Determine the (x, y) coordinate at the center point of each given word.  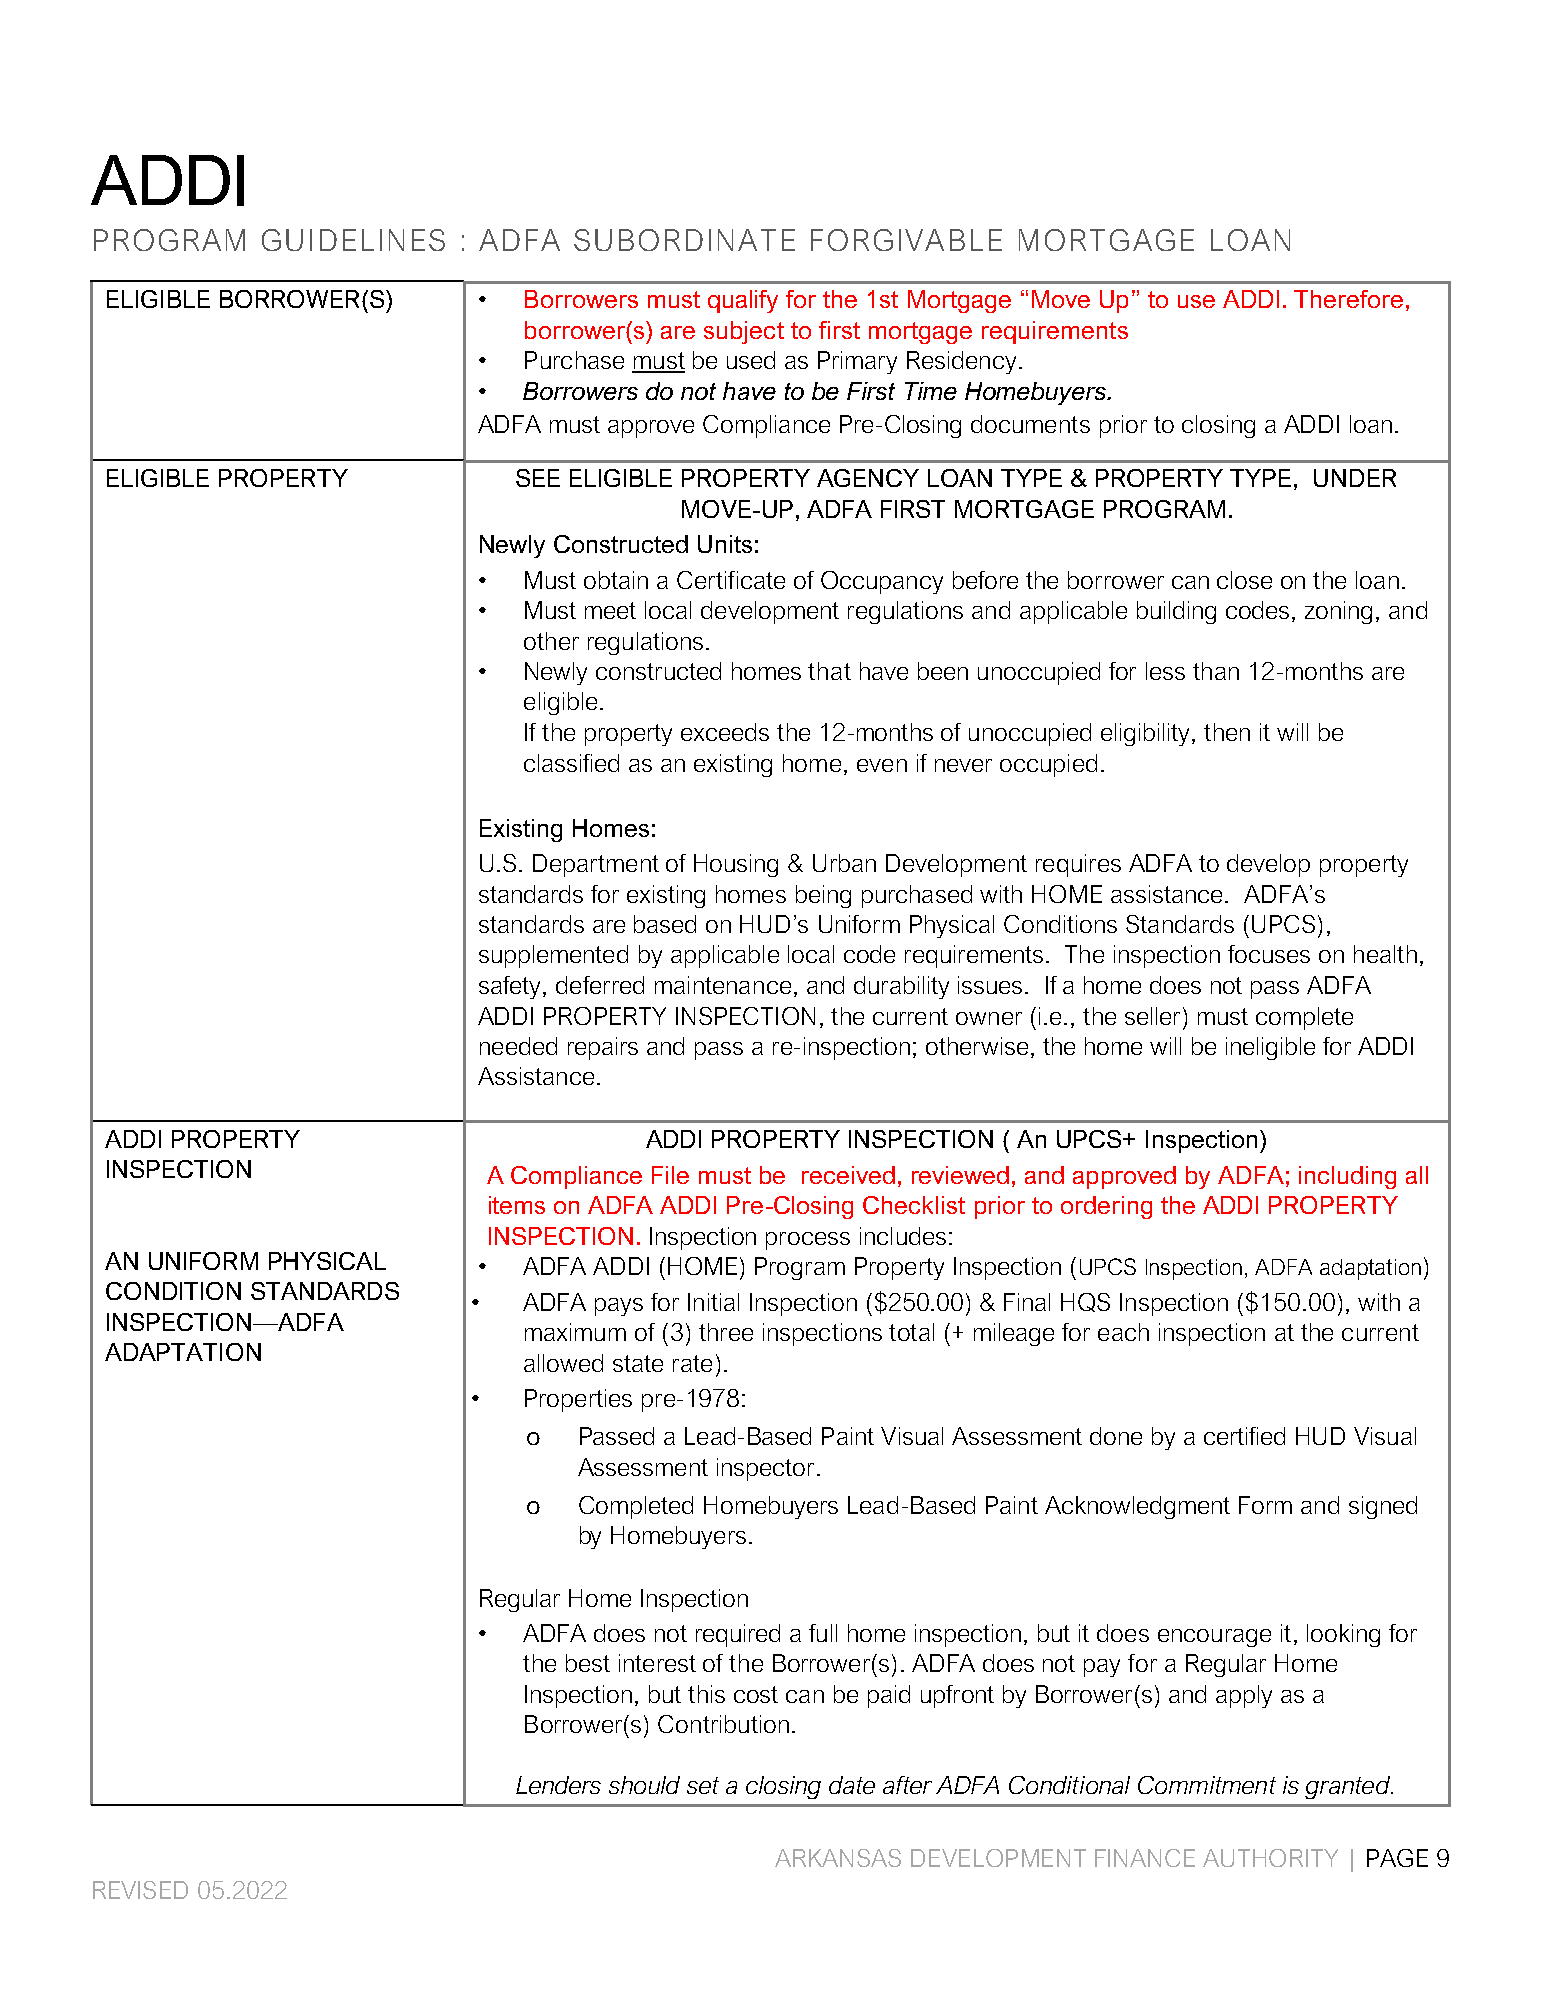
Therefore (1348, 299)
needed (518, 1046)
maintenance (723, 985)
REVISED (140, 1890)
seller (1152, 1016)
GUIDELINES (353, 240)
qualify (743, 301)
